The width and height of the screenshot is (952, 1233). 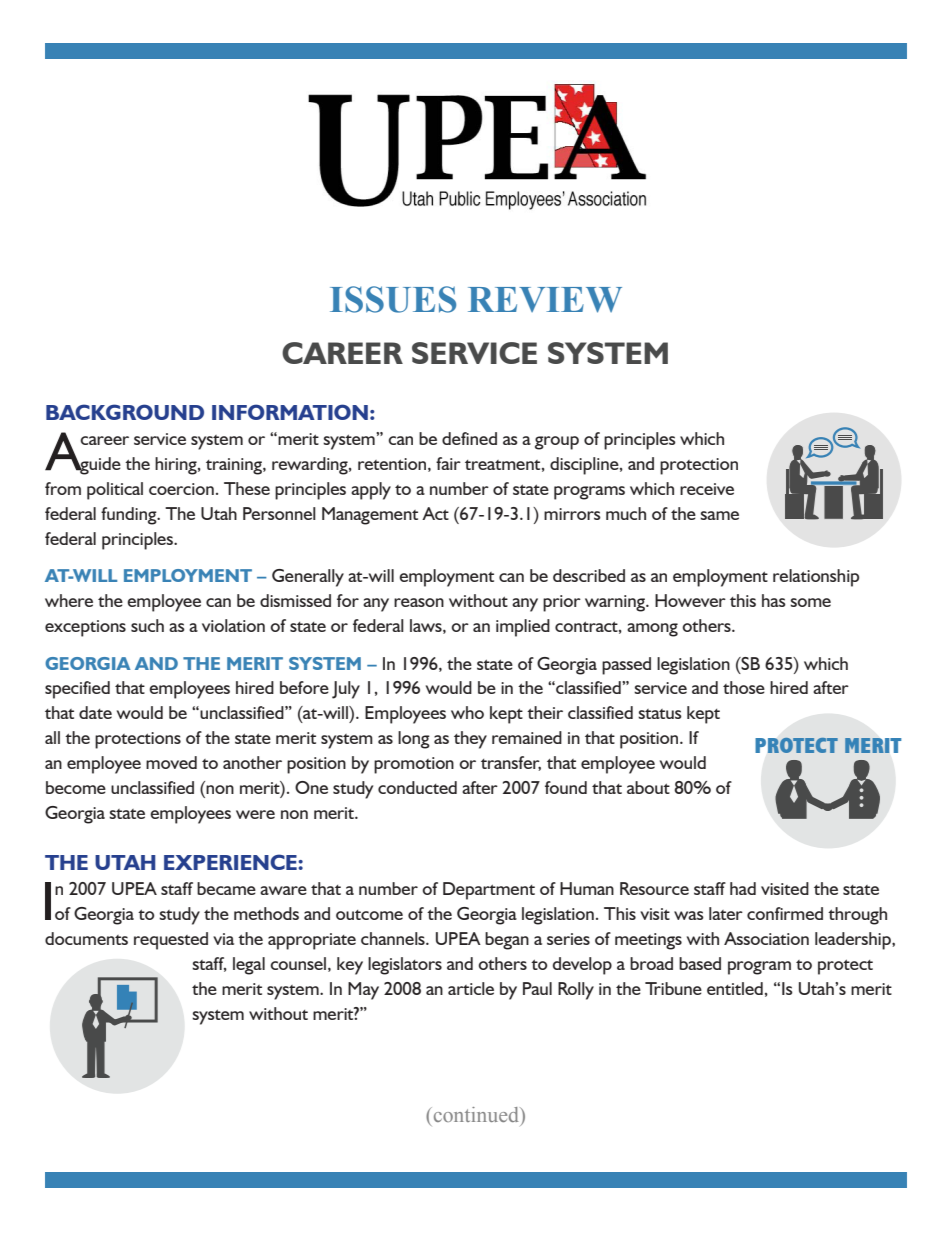 I want to click on legal, so click(x=249, y=966).
